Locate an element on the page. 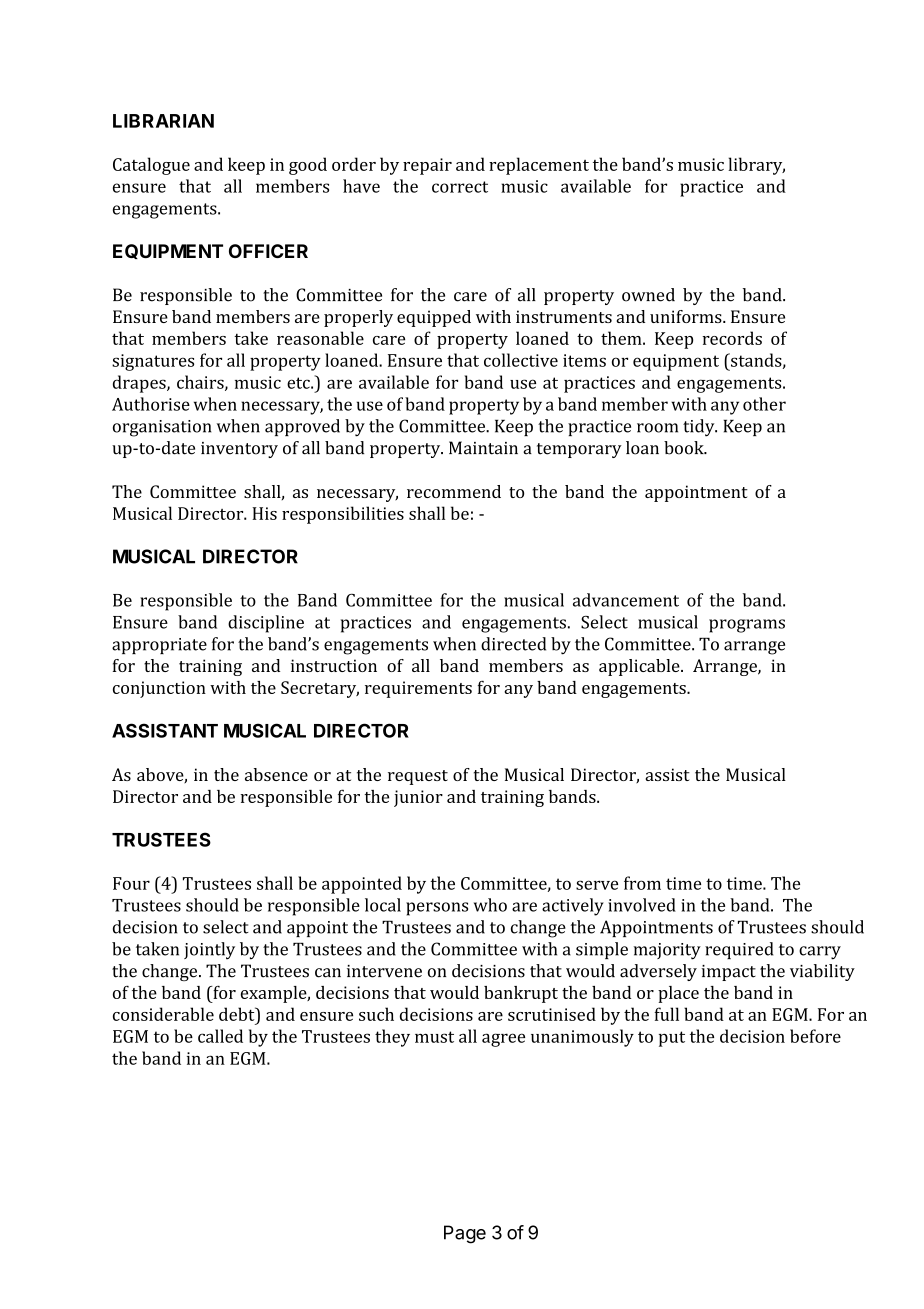 This page has width=924, height=1309. recommend is located at coordinates (454, 491).
